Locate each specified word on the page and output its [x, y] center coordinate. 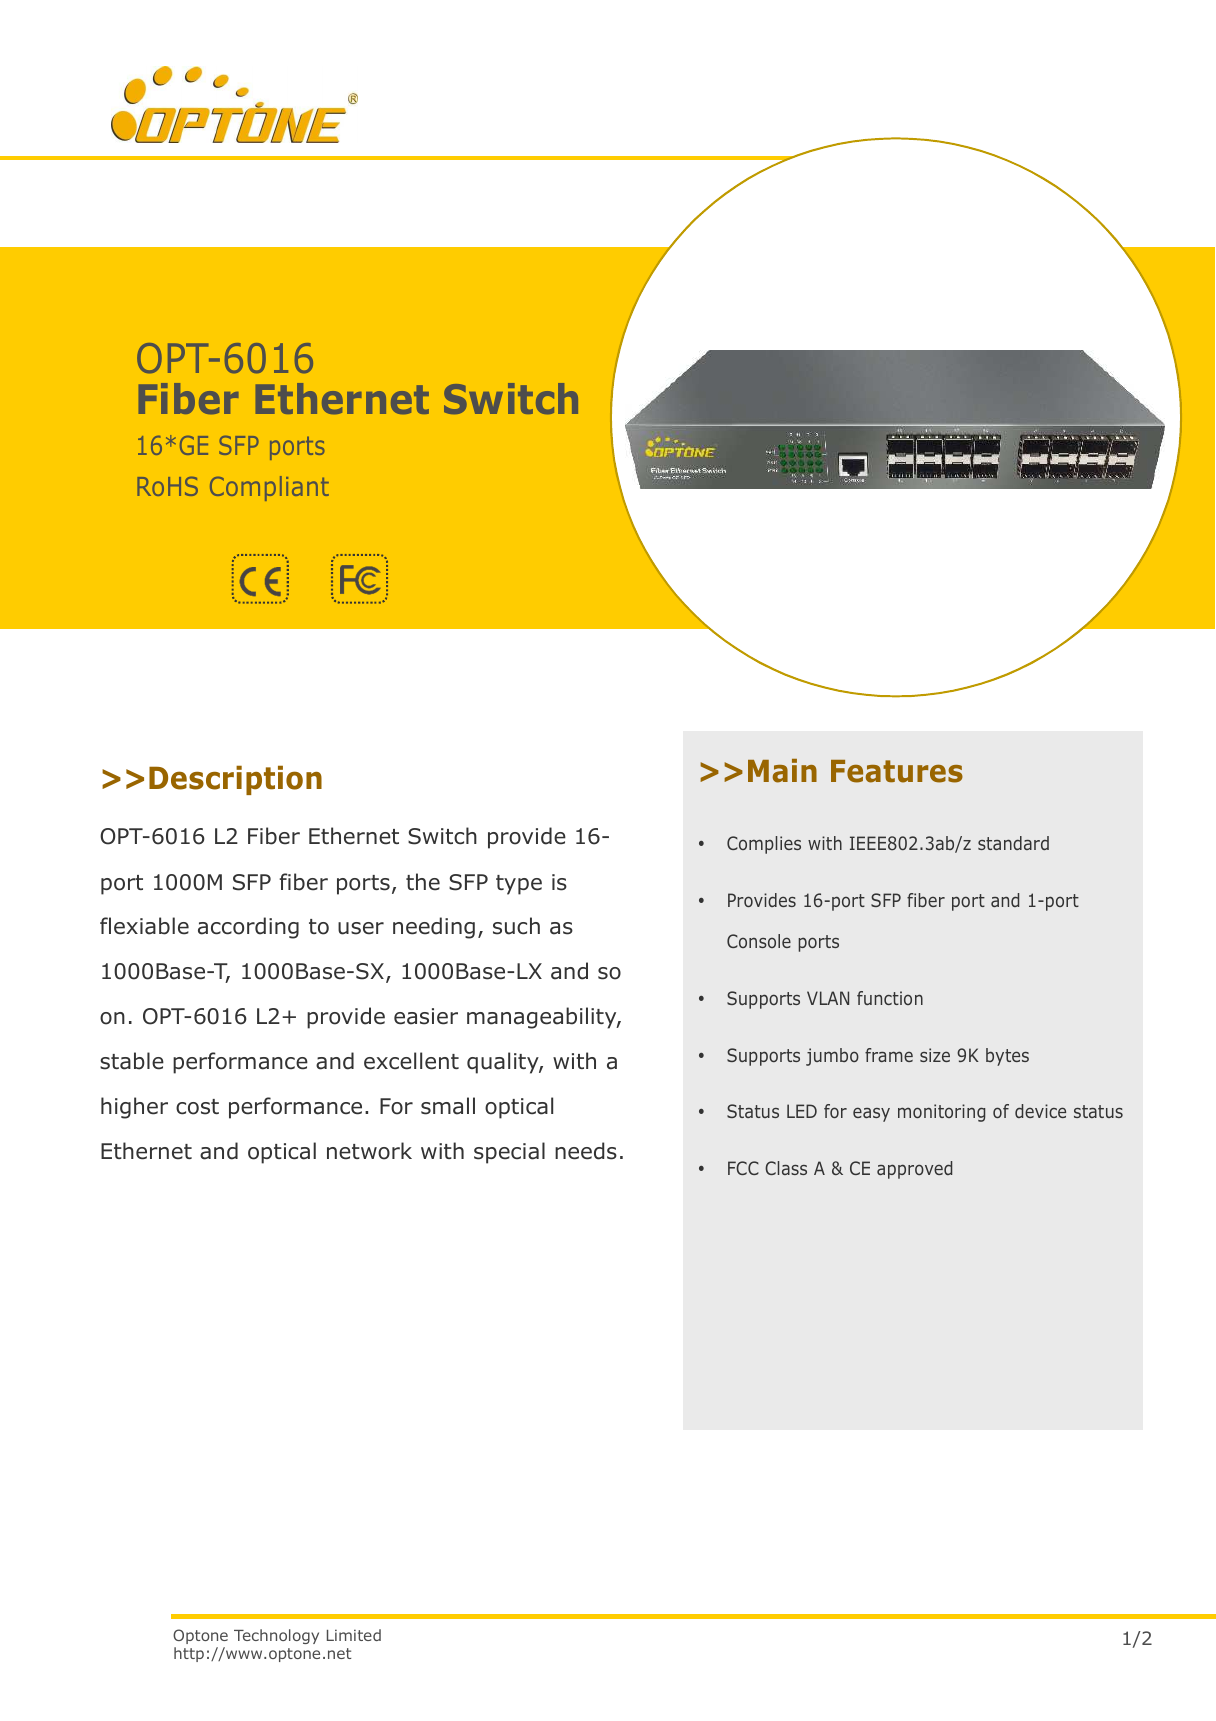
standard [1013, 843]
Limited [354, 1635]
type [519, 885]
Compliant [269, 488]
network [369, 1151]
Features [897, 771]
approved [914, 1170]
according [248, 928]
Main [782, 771]
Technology [276, 1636]
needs [586, 1151]
